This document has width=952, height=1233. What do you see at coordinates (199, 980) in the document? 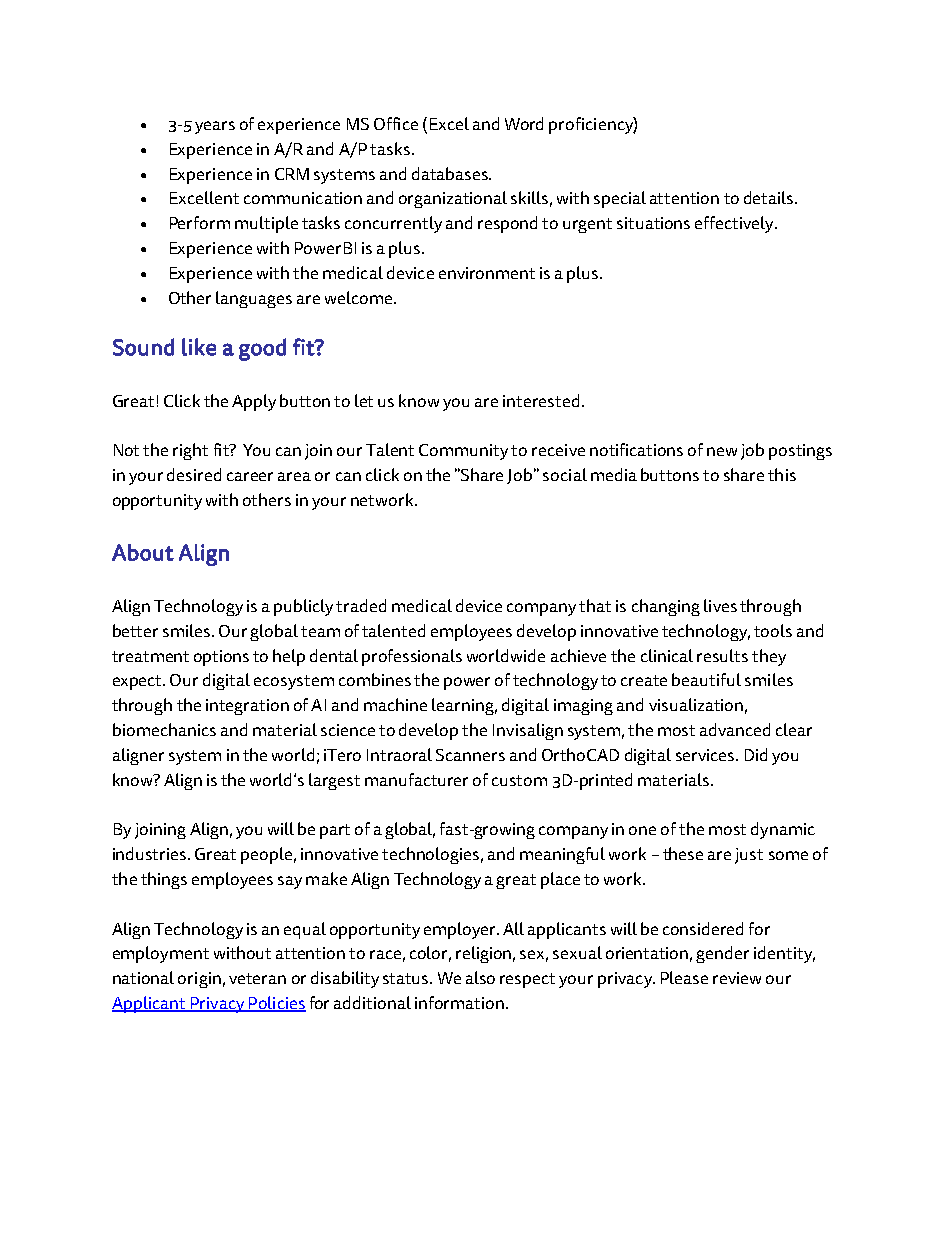
I see `origin` at bounding box center [199, 980].
